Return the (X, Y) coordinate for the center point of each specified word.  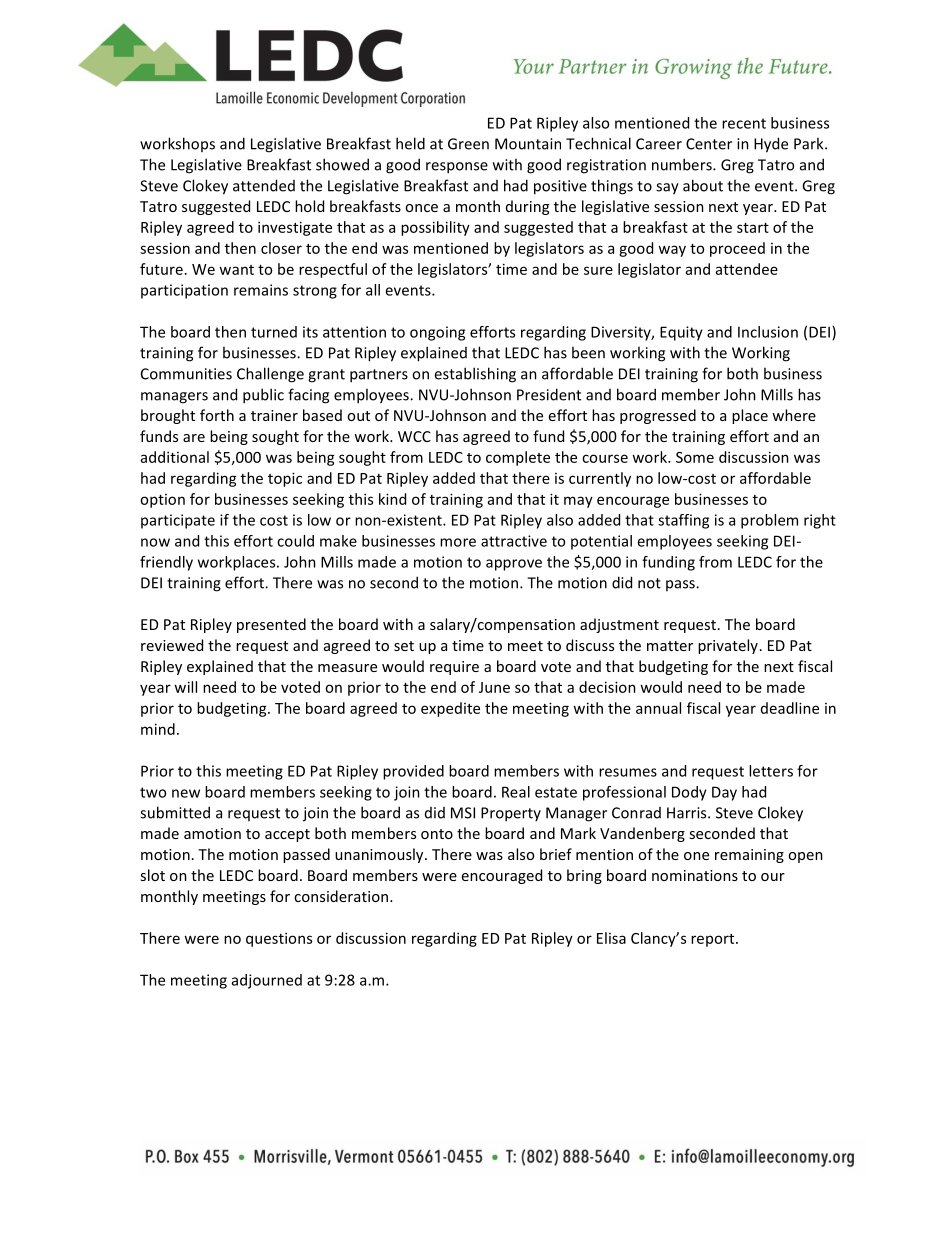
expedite (450, 709)
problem (769, 521)
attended (264, 185)
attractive (514, 541)
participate (178, 521)
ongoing (437, 333)
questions (279, 939)
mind (158, 729)
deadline (790, 708)
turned (274, 332)
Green (468, 144)
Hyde (771, 145)
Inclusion (768, 332)
